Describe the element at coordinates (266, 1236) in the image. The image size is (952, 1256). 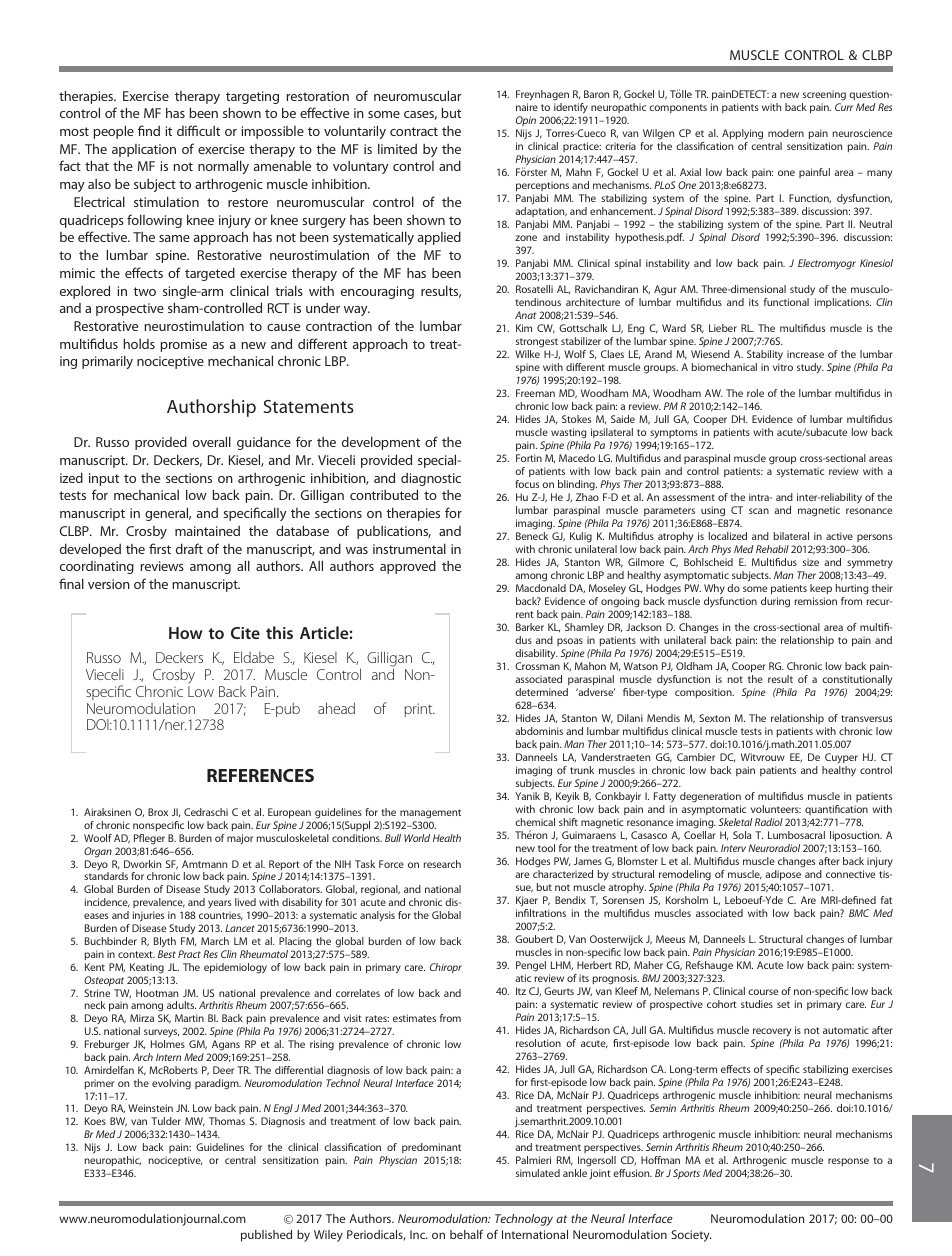
I see `published` at that location.
